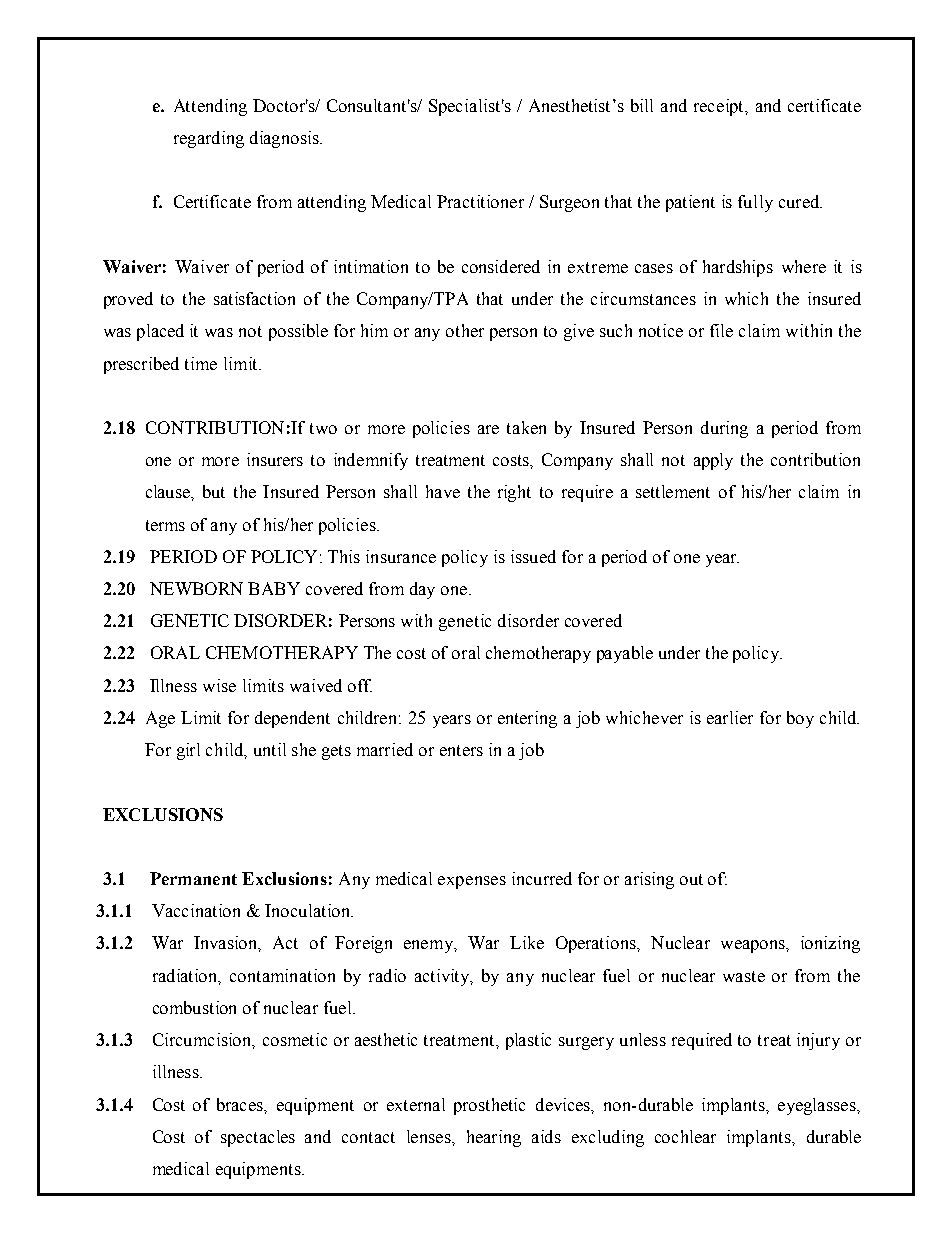  What do you see at coordinates (720, 107) in the screenshot?
I see `receipt` at bounding box center [720, 107].
